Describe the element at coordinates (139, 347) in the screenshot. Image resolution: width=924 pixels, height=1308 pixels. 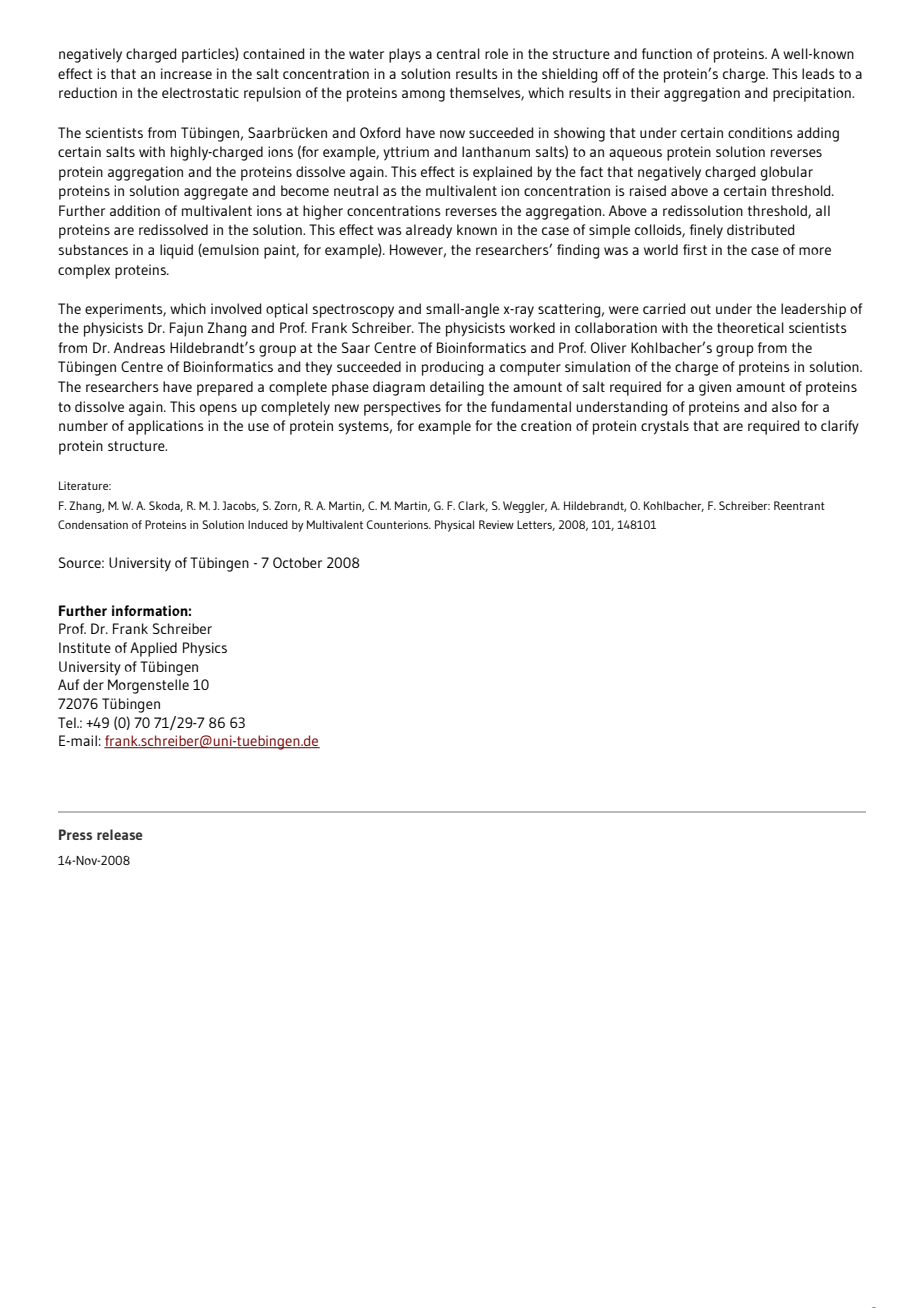
I see `Andreas` at that location.
